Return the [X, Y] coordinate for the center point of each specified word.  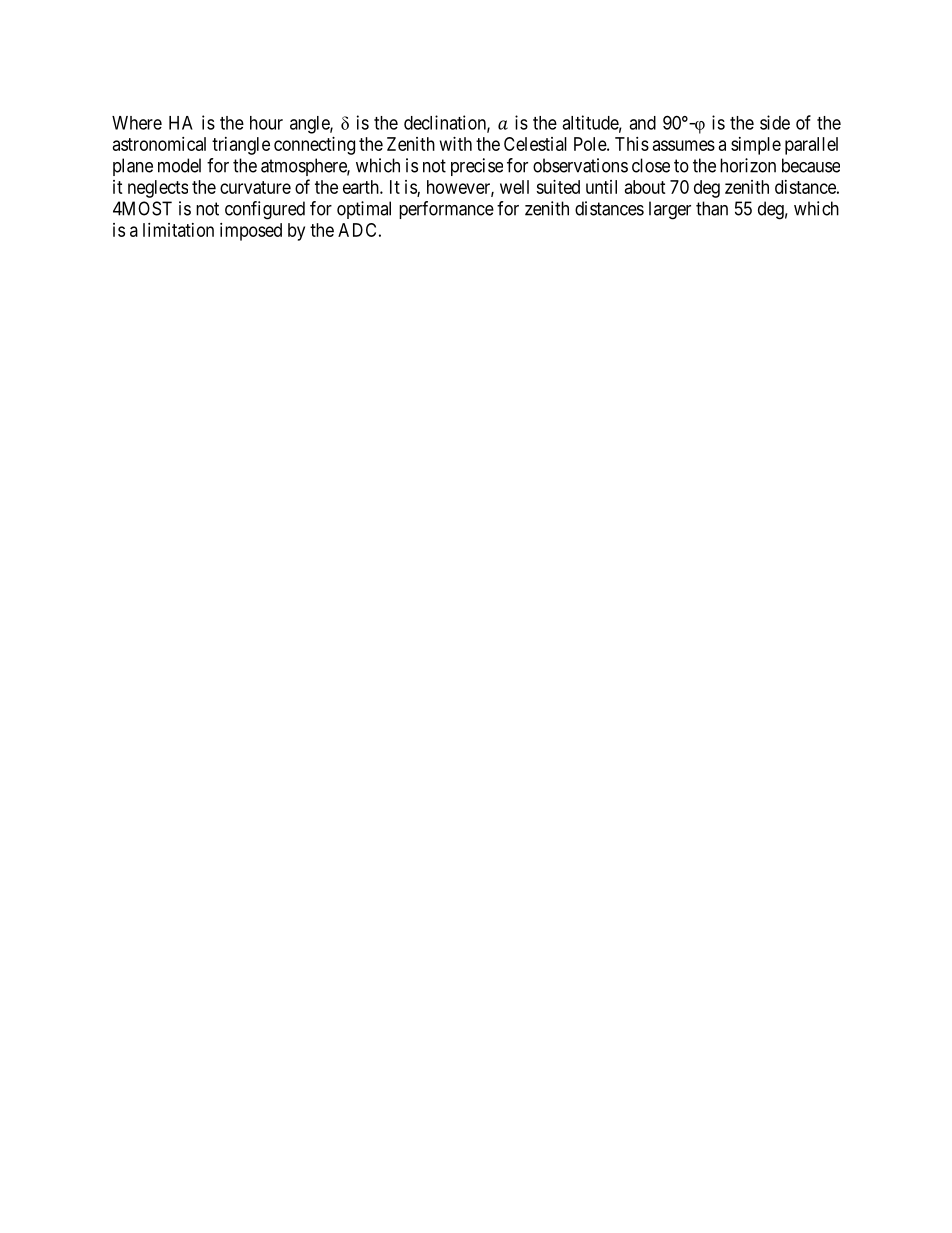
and [642, 123]
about [645, 187]
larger [670, 210]
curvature [255, 187]
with [456, 144]
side [775, 122]
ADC [357, 230]
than [712, 208]
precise [477, 167]
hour [266, 123]
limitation [178, 230]
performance [446, 210]
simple [756, 146]
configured [265, 210]
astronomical [159, 144]
